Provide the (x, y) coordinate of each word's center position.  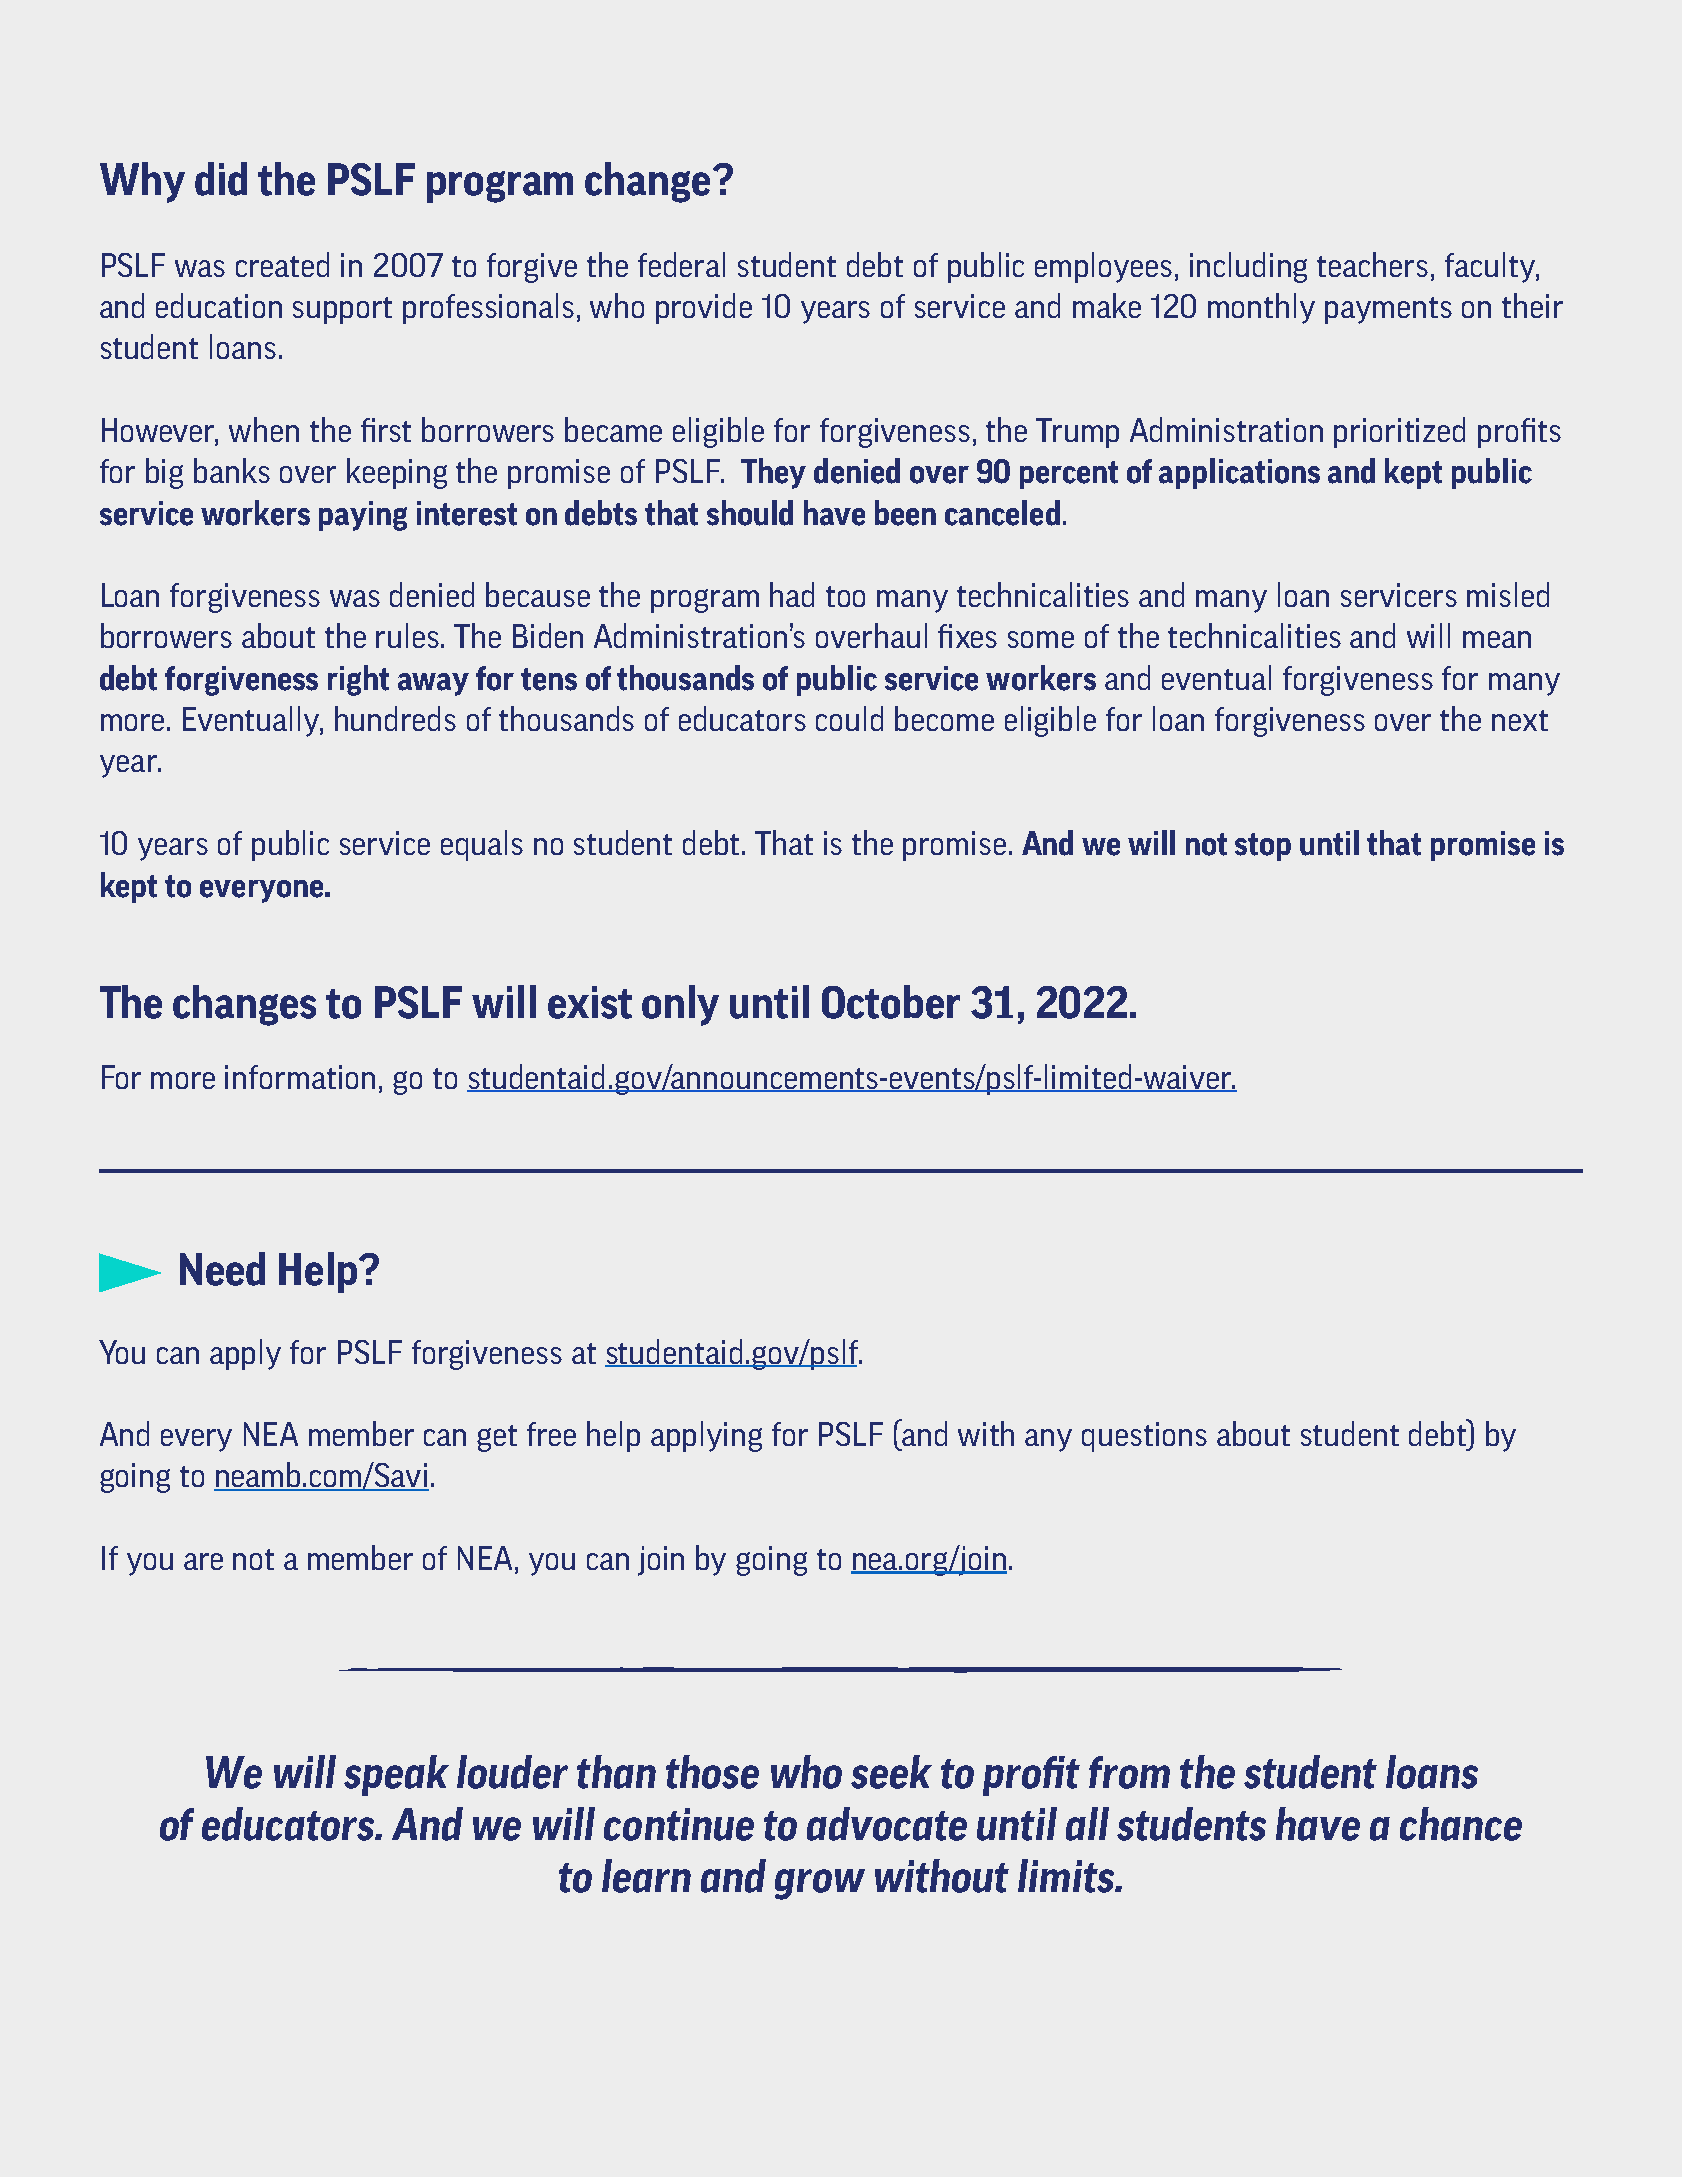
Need (222, 1269)
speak (396, 1775)
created (282, 264)
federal (681, 264)
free (551, 1434)
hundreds (395, 718)
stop (1263, 847)
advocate (887, 1824)
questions (1144, 1437)
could (849, 718)
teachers (1372, 264)
